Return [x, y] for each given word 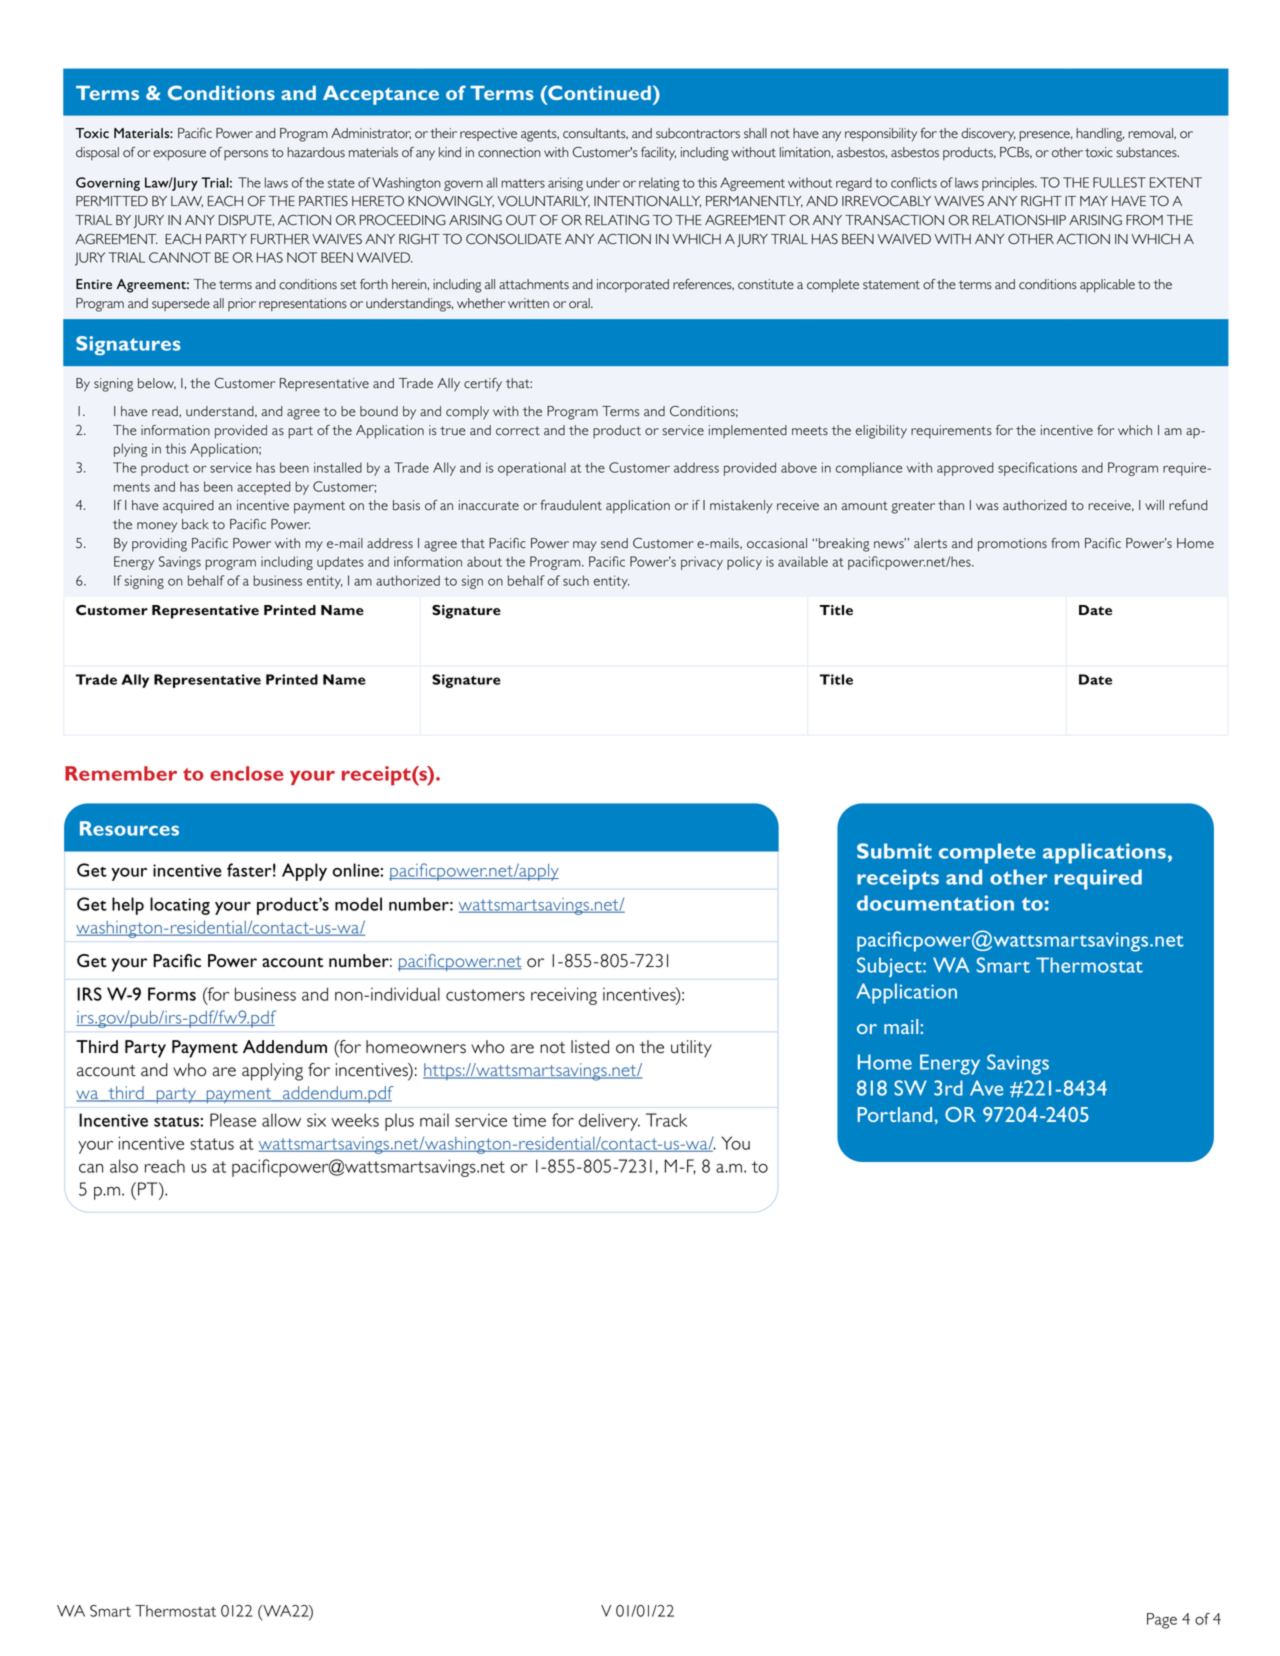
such [576, 580]
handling [1100, 135]
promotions [1012, 545]
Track [666, 1120]
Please [233, 1120]
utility [691, 1049]
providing [159, 545]
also [124, 1166]
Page [1162, 1621]
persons [246, 155]
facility [658, 154]
